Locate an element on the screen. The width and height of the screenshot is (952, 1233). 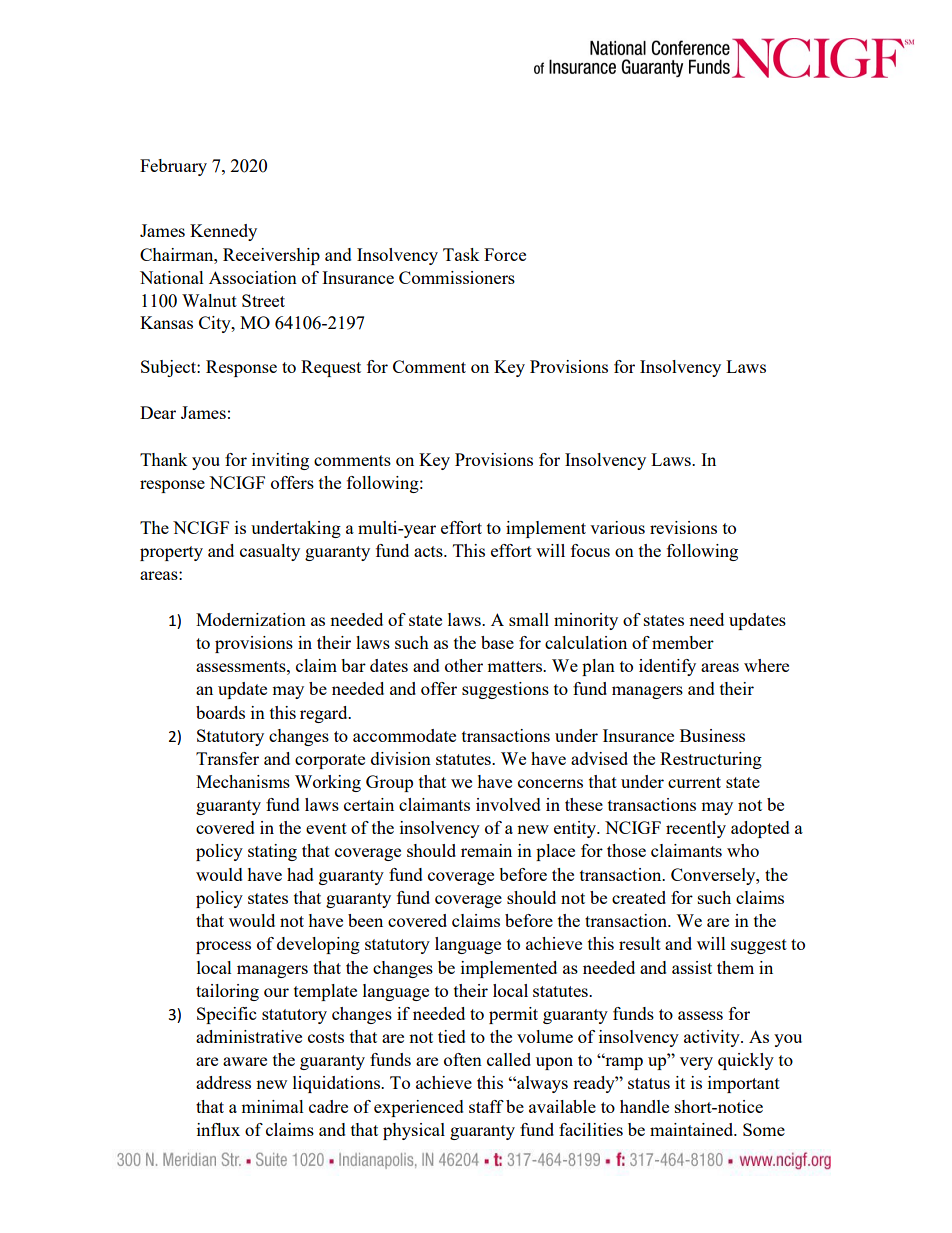
Task is located at coordinates (461, 254).
